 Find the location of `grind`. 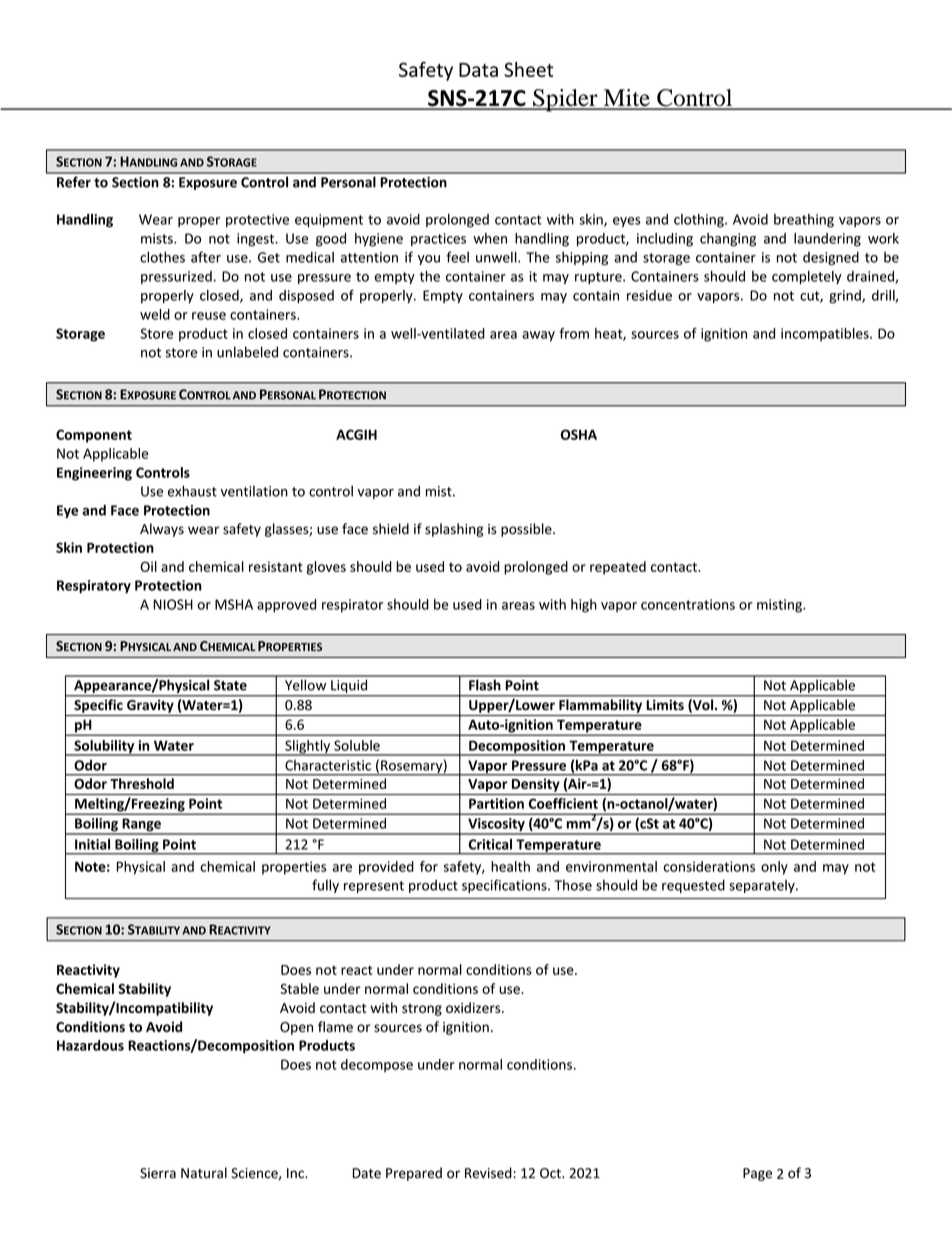

grind is located at coordinates (846, 297).
